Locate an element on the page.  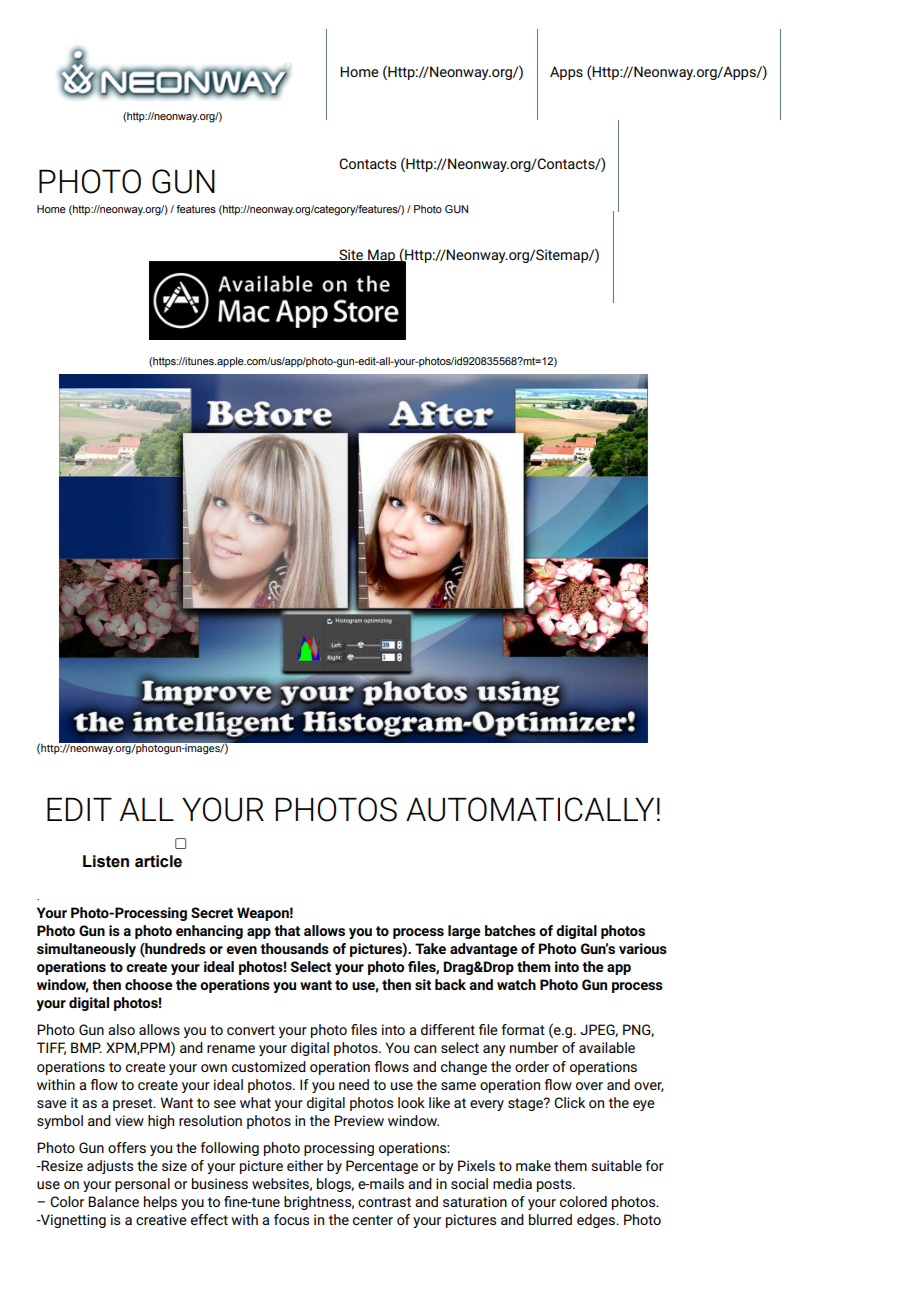
Listen is located at coordinates (106, 861).
